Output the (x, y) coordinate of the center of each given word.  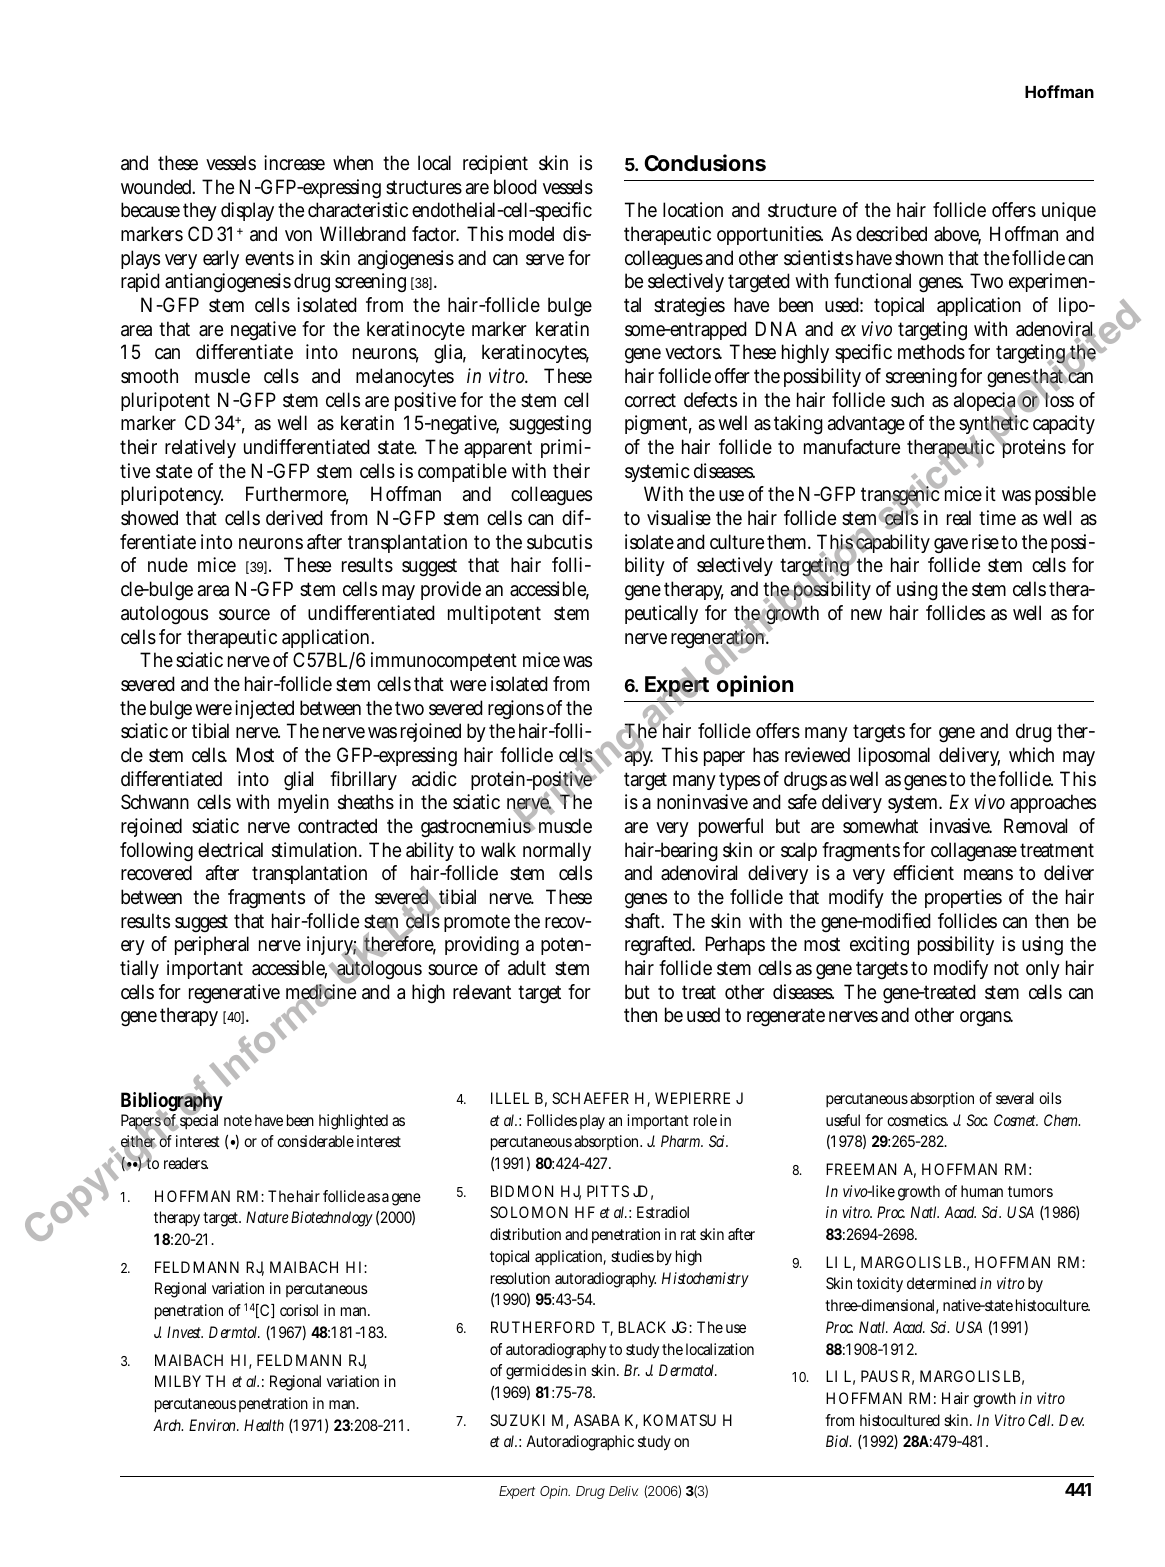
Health (264, 1425)
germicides (539, 1372)
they (200, 211)
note (238, 1120)
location (693, 210)
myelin (303, 803)
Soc (977, 1120)
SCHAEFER (590, 1098)
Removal (1035, 826)
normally (557, 851)
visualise (679, 518)
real (959, 518)
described (891, 234)
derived (294, 517)
